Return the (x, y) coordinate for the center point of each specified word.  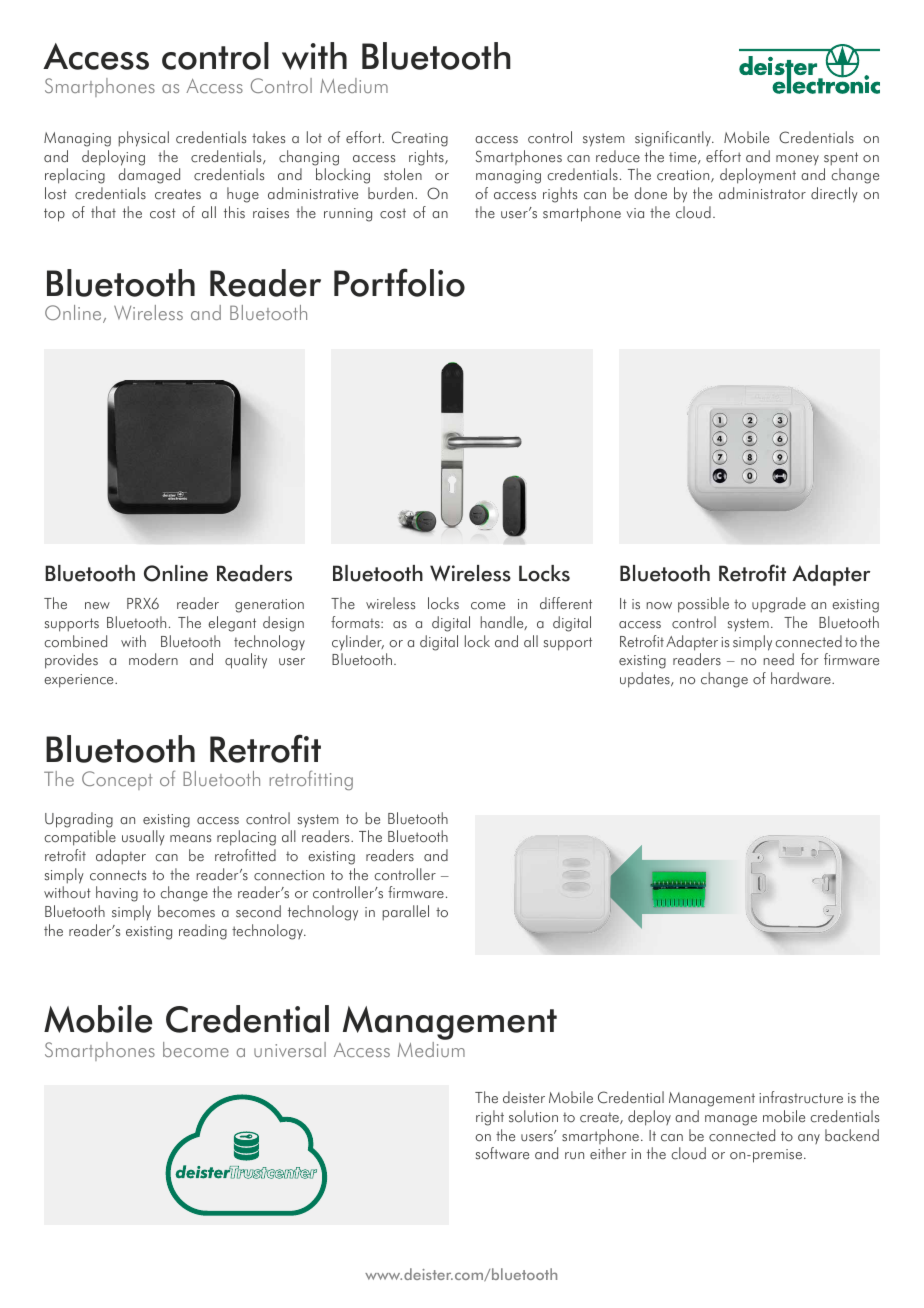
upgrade (779, 605)
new (97, 605)
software (502, 1153)
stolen (403, 174)
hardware (802, 678)
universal (290, 1049)
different (566, 603)
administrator (762, 193)
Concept (117, 780)
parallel (405, 913)
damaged (149, 176)
